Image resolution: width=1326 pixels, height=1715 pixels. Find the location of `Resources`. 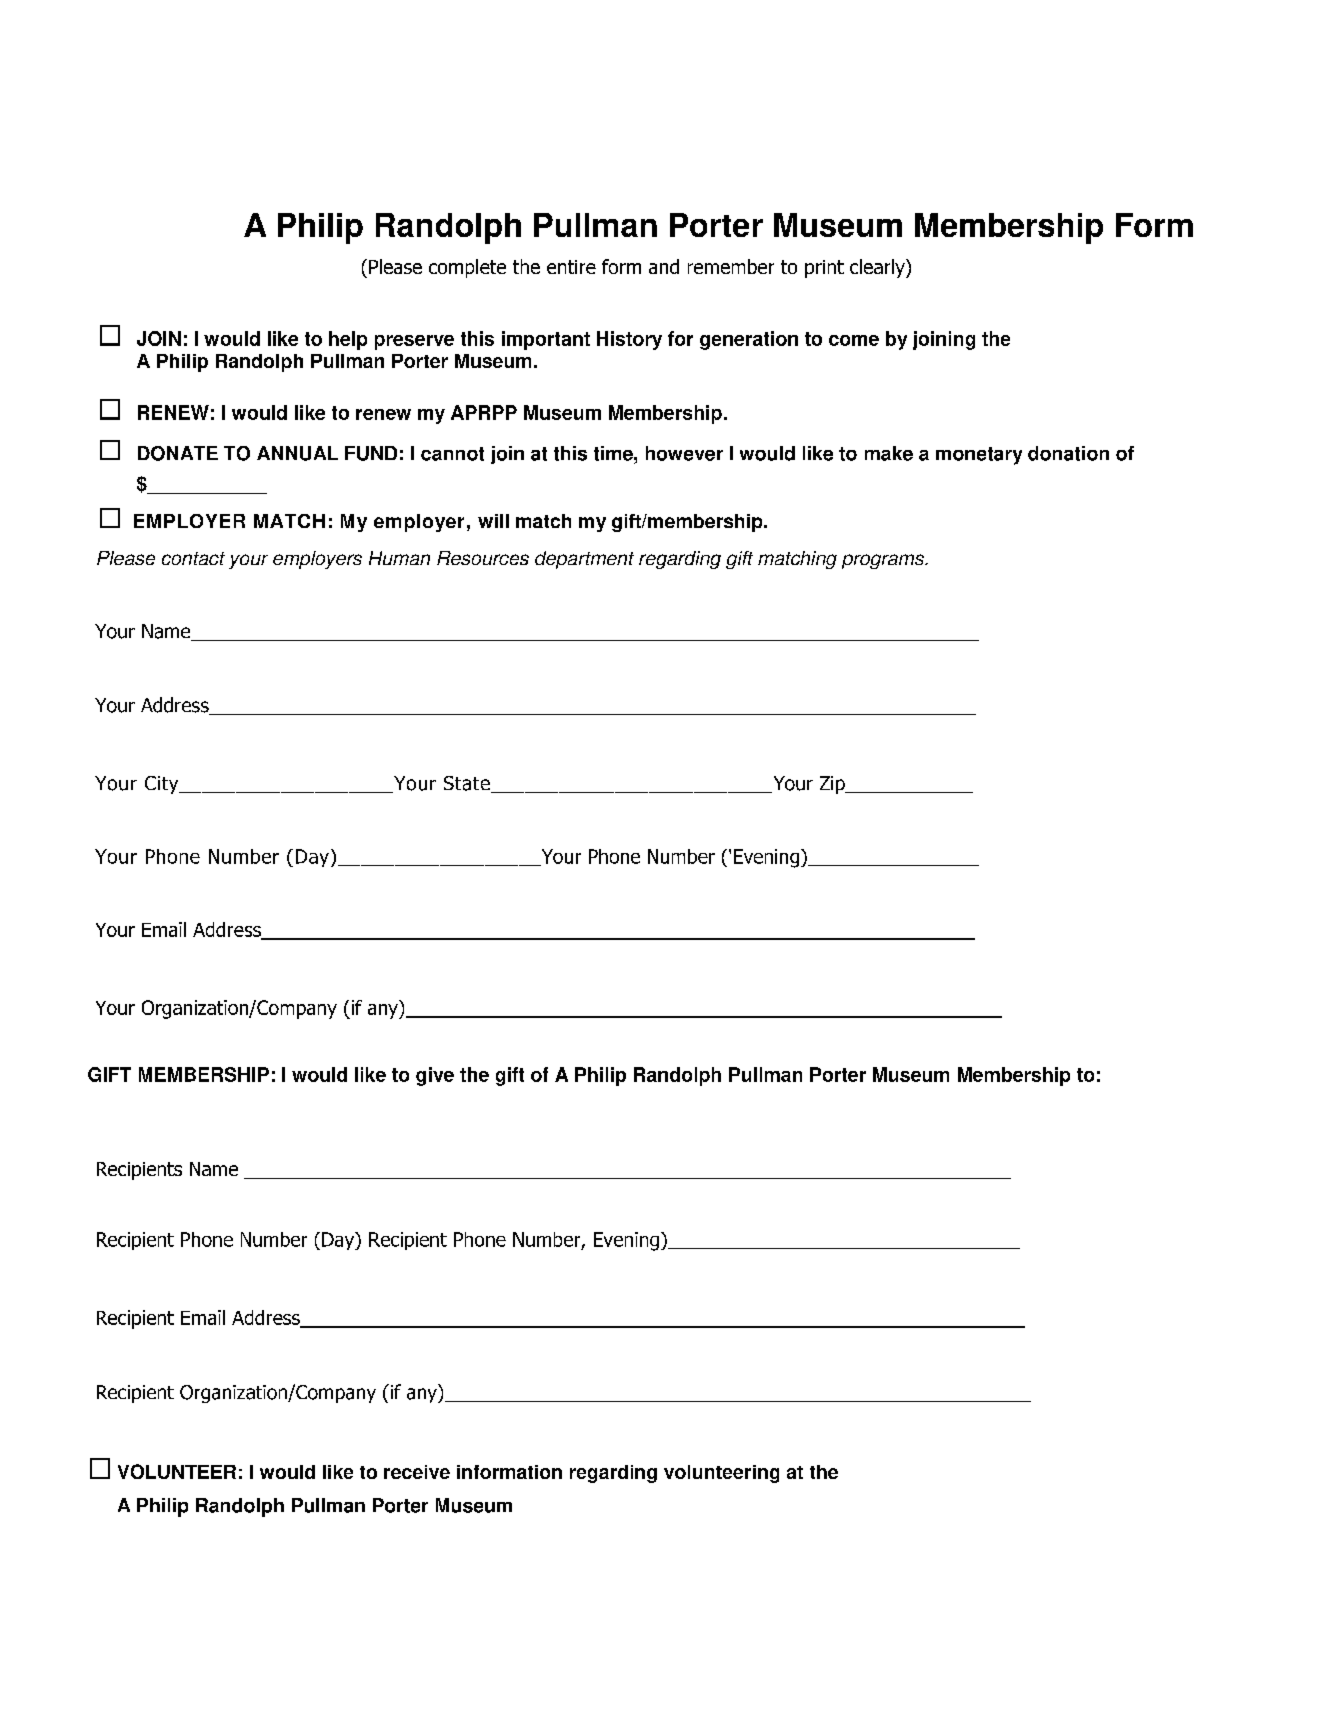

Resources is located at coordinates (483, 558).
